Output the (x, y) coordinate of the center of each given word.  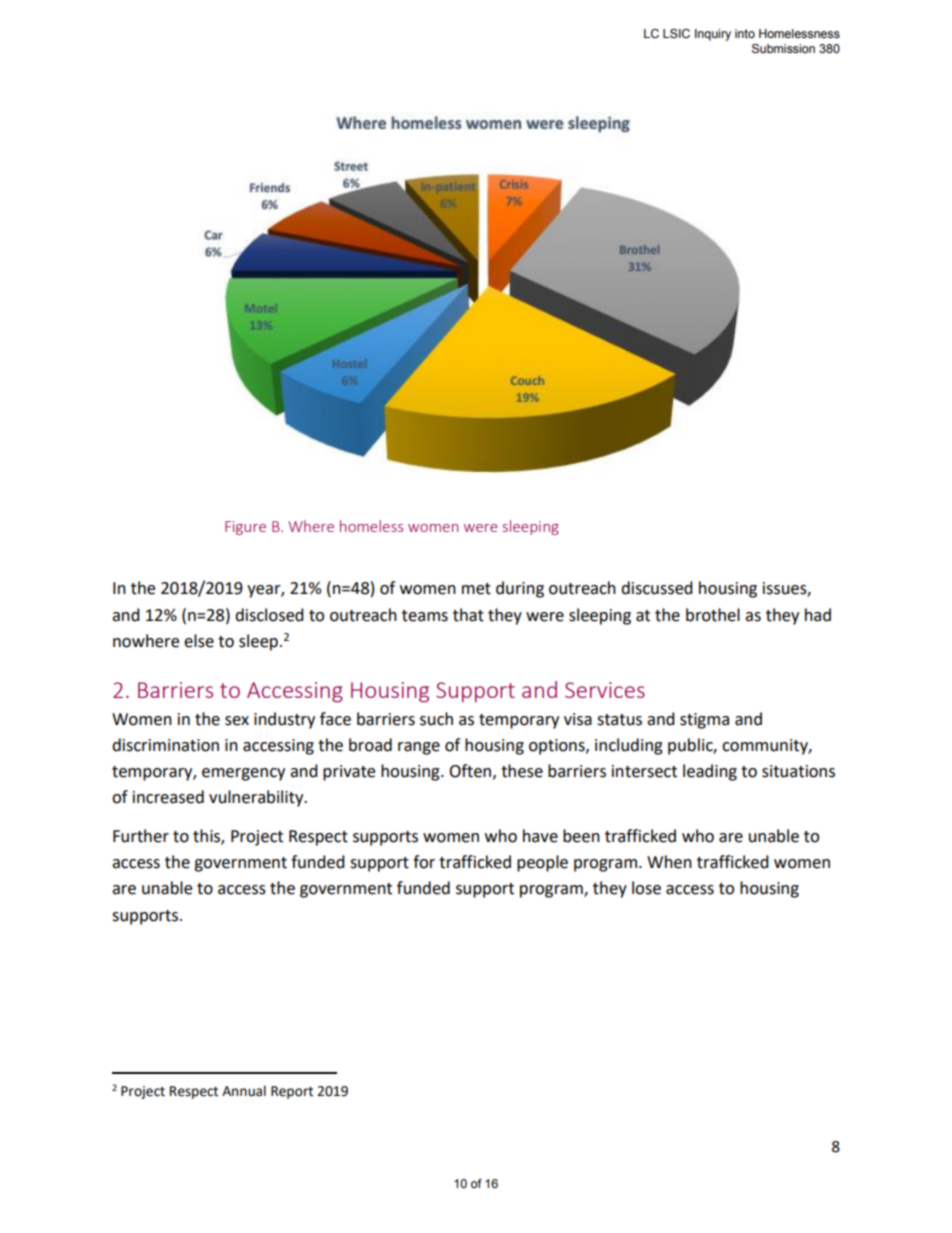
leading (710, 772)
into (745, 33)
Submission (783, 49)
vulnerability (257, 798)
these (522, 771)
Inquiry (713, 35)
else (199, 641)
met (476, 589)
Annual (244, 1091)
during (520, 589)
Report (292, 1092)
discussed (657, 588)
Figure (245, 528)
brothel (713, 615)
